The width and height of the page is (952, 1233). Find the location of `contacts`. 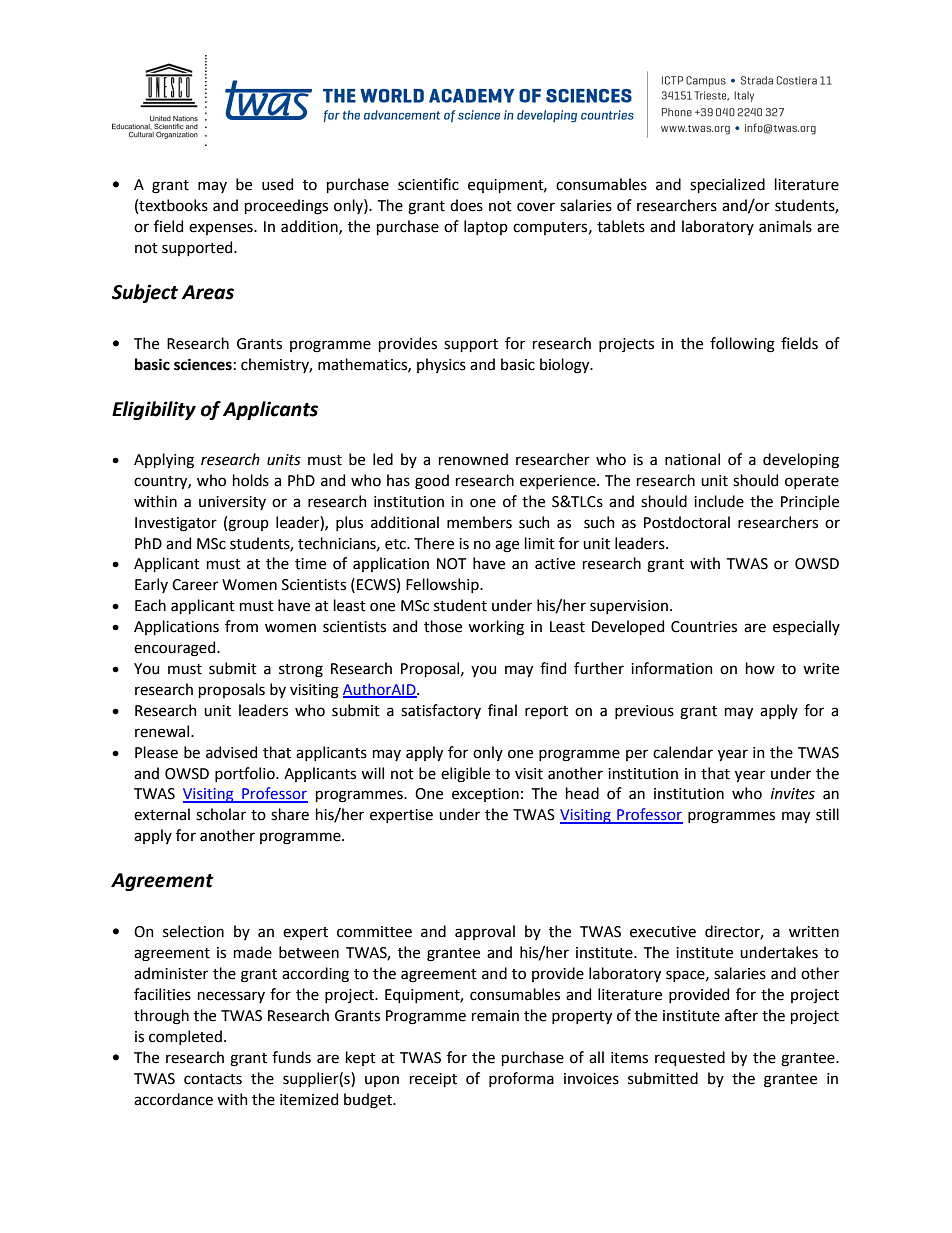

contacts is located at coordinates (213, 1079).
